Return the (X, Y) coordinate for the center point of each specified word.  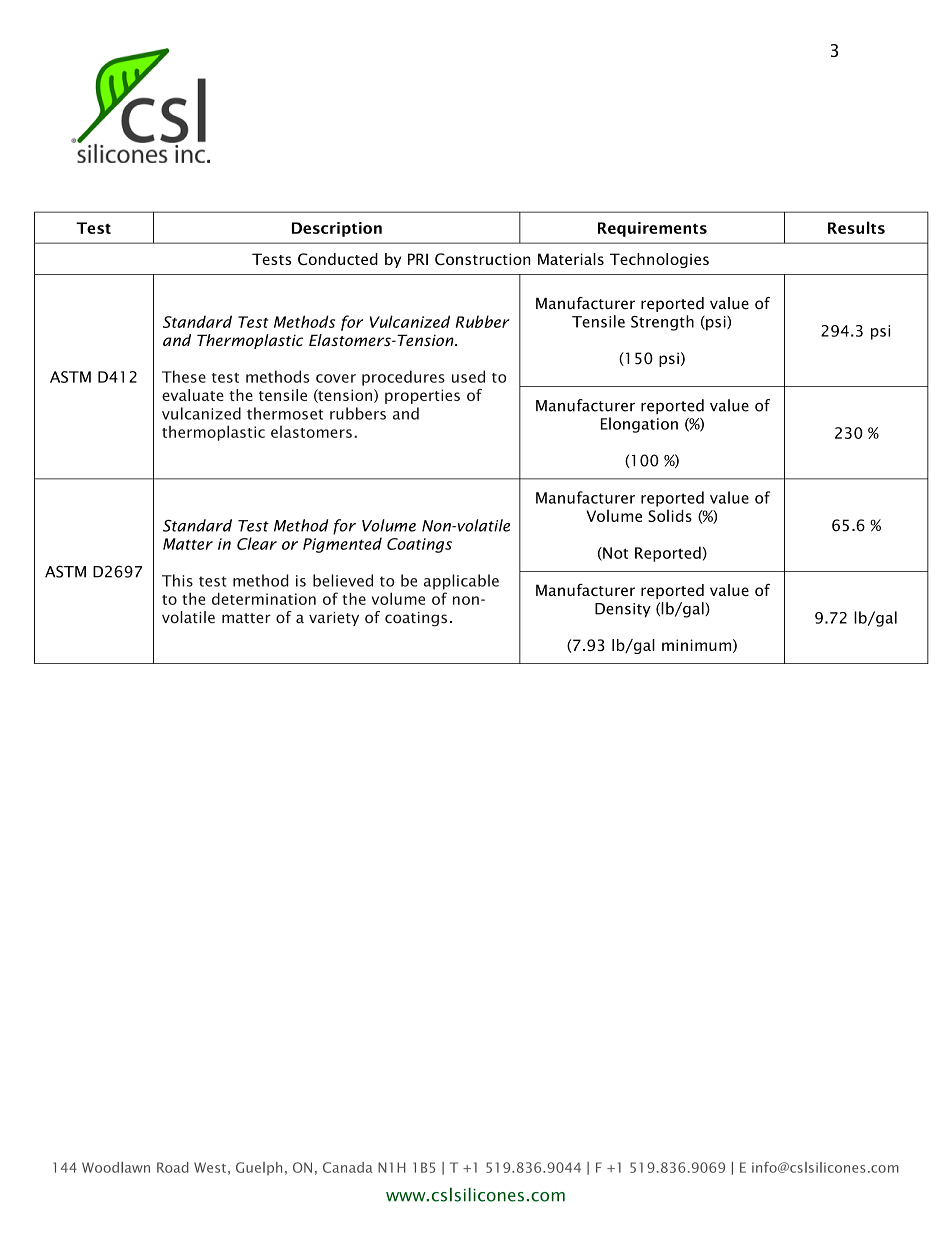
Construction (483, 259)
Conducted (338, 259)
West (210, 1167)
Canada (348, 1167)
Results (856, 227)
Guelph (259, 1168)
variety (334, 619)
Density (623, 610)
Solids (670, 516)
